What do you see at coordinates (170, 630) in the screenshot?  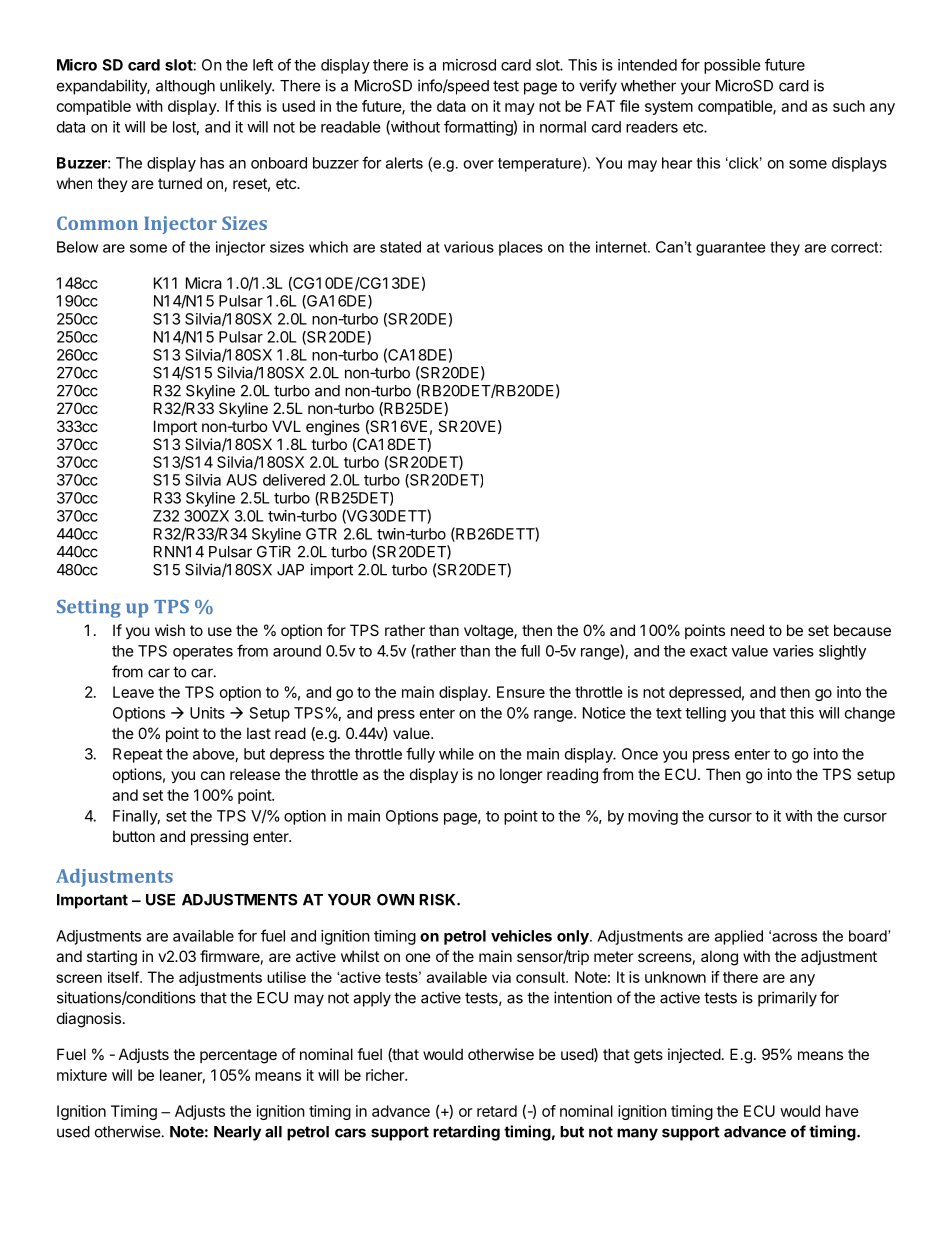 I see `wish` at bounding box center [170, 630].
